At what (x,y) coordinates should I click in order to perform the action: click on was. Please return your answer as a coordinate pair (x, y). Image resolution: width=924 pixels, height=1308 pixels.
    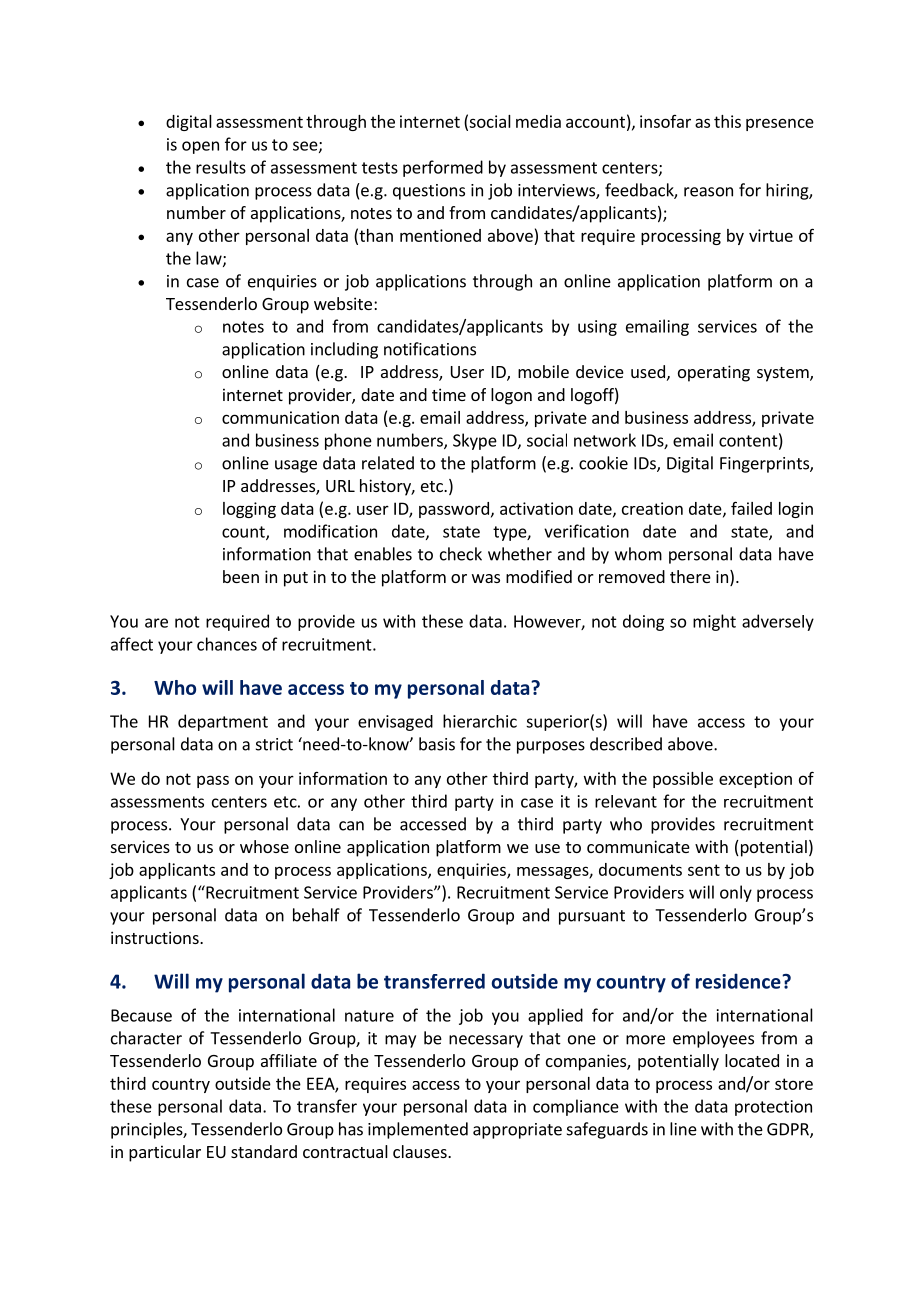
    Looking at the image, I should click on (486, 578).
